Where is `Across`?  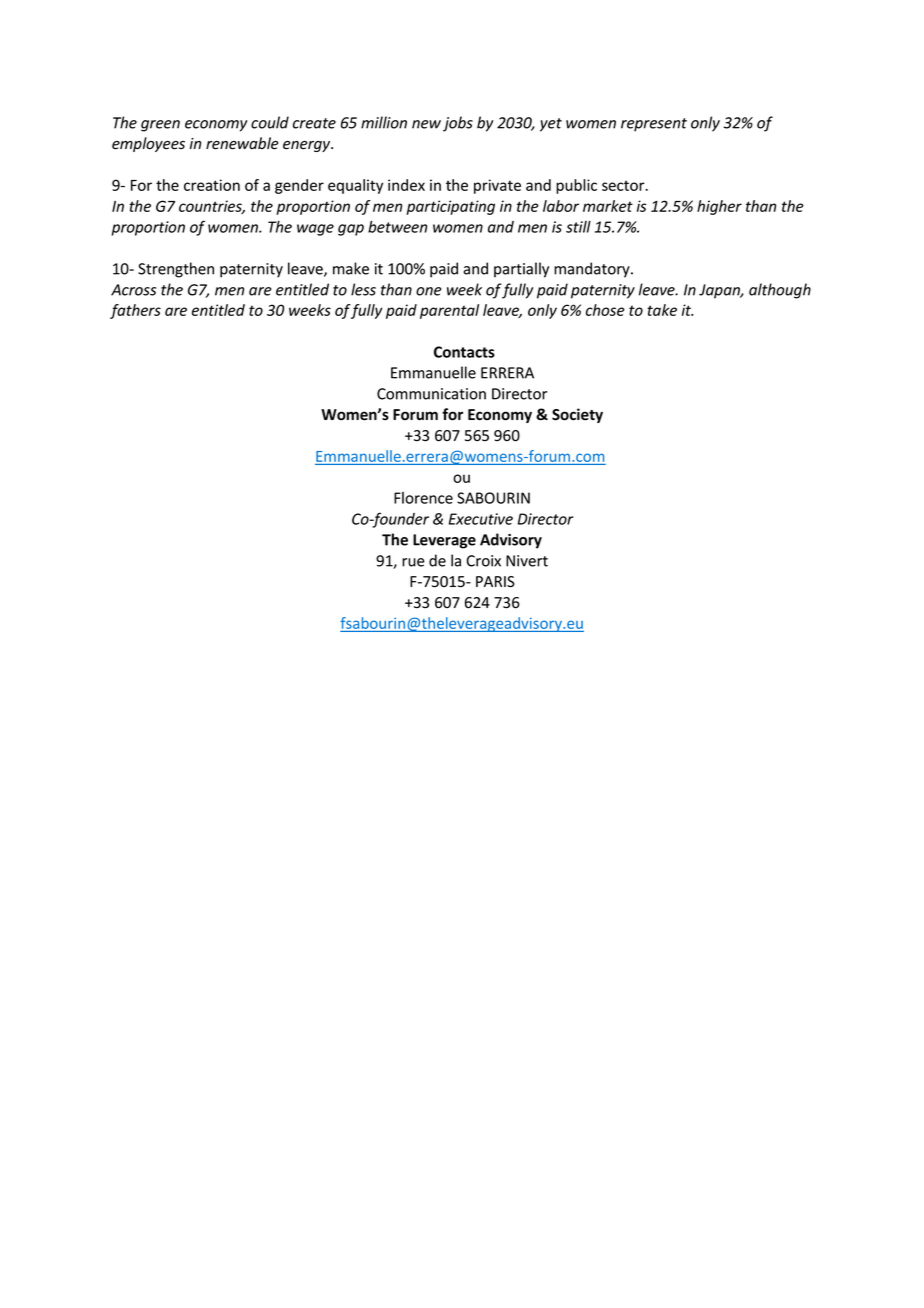
Across is located at coordinates (133, 290).
